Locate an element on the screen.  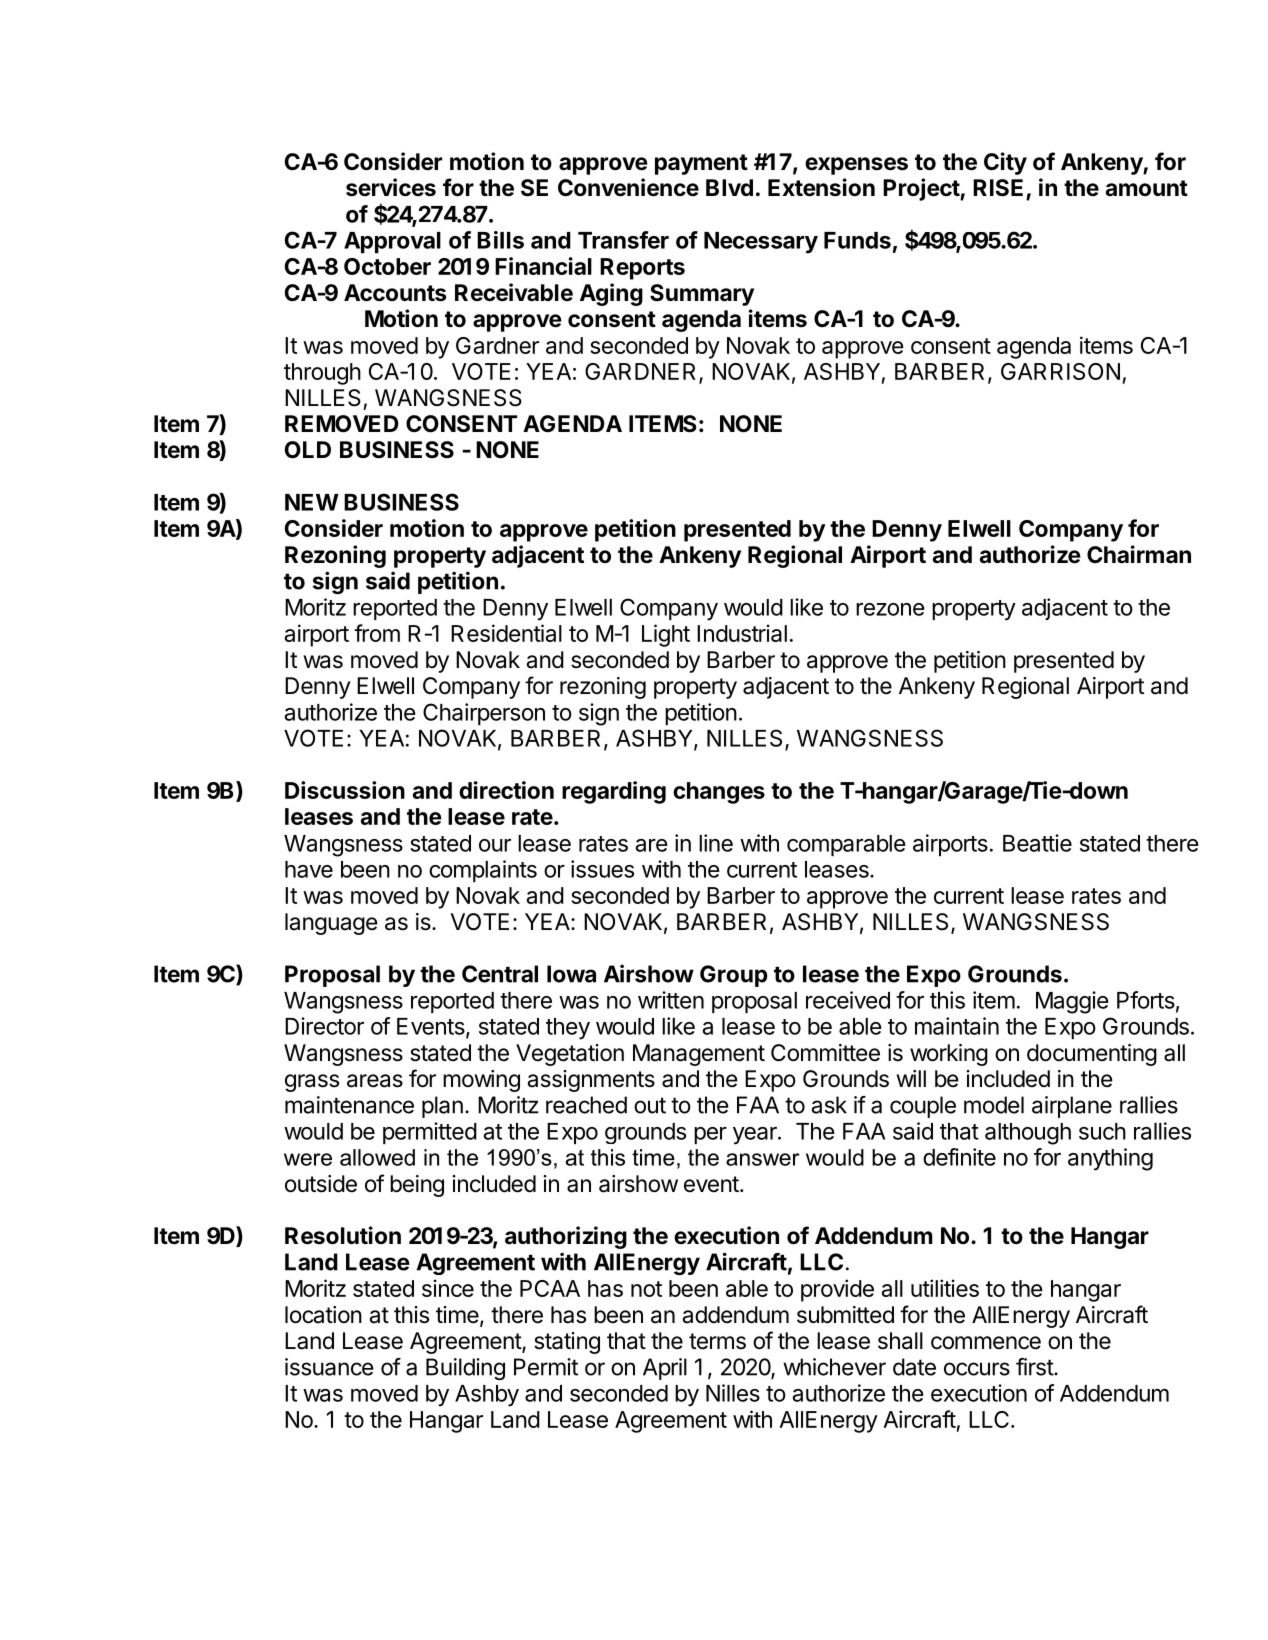
Chairman is located at coordinates (1139, 554).
